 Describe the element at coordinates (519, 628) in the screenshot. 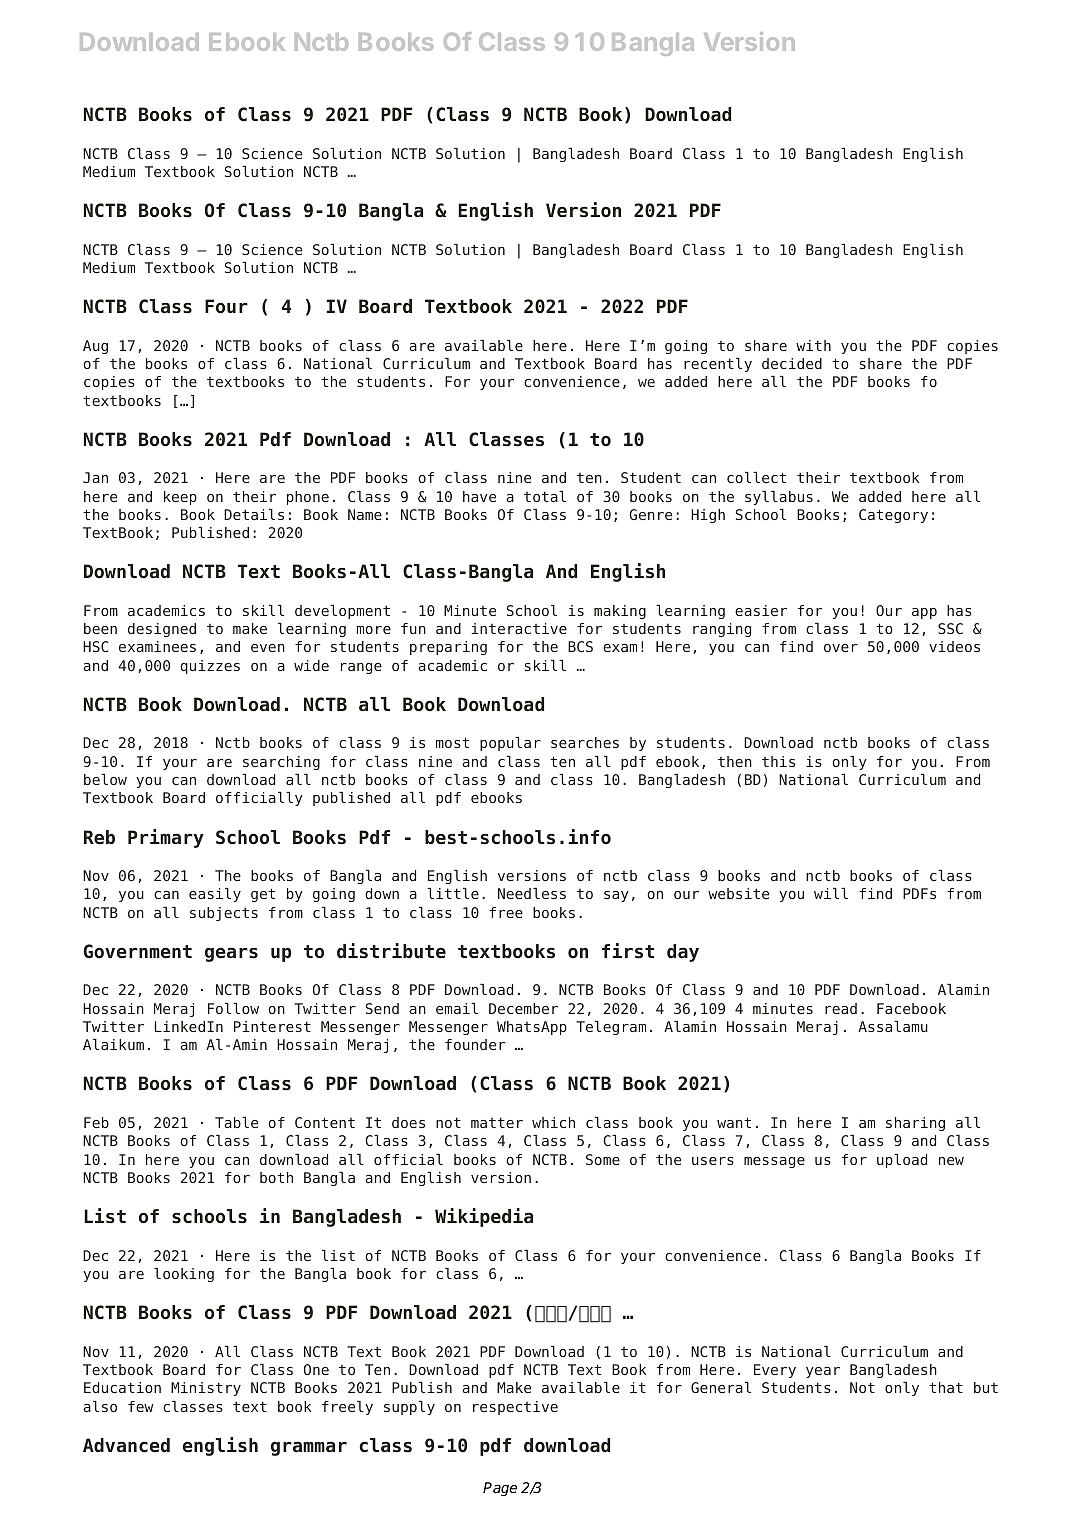

I see `interactive` at that location.
